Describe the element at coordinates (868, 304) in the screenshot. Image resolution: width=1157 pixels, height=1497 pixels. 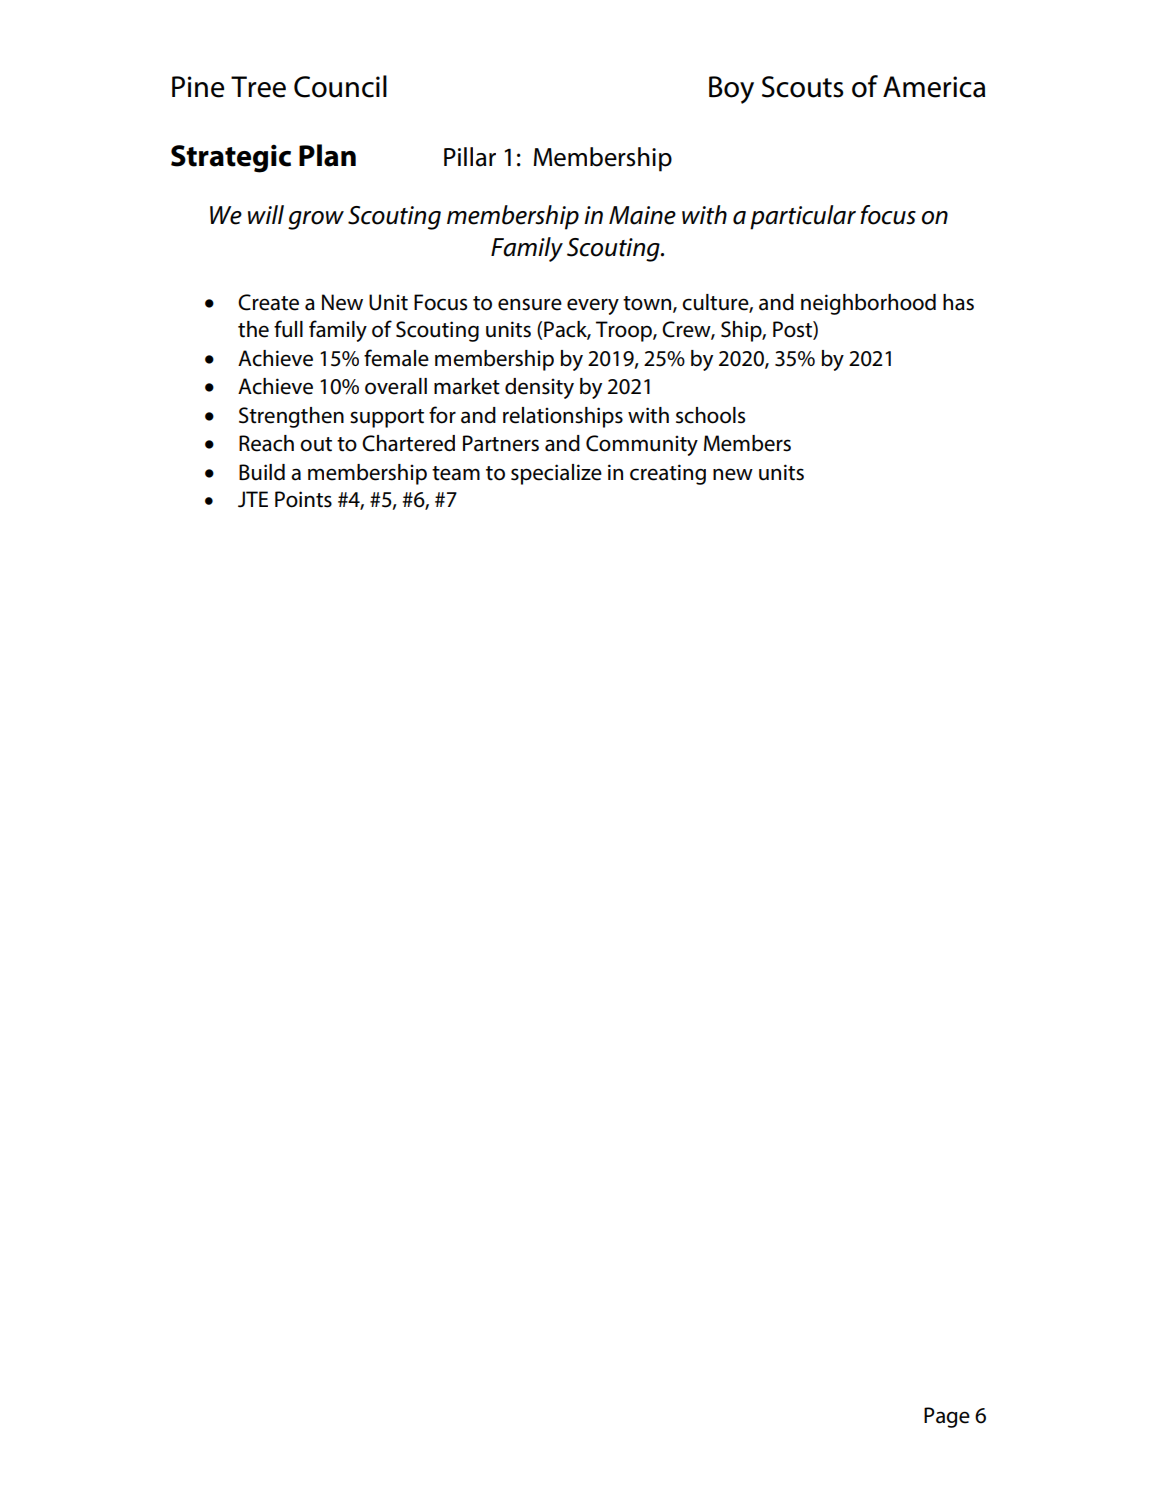
I see `neighborhood` at that location.
